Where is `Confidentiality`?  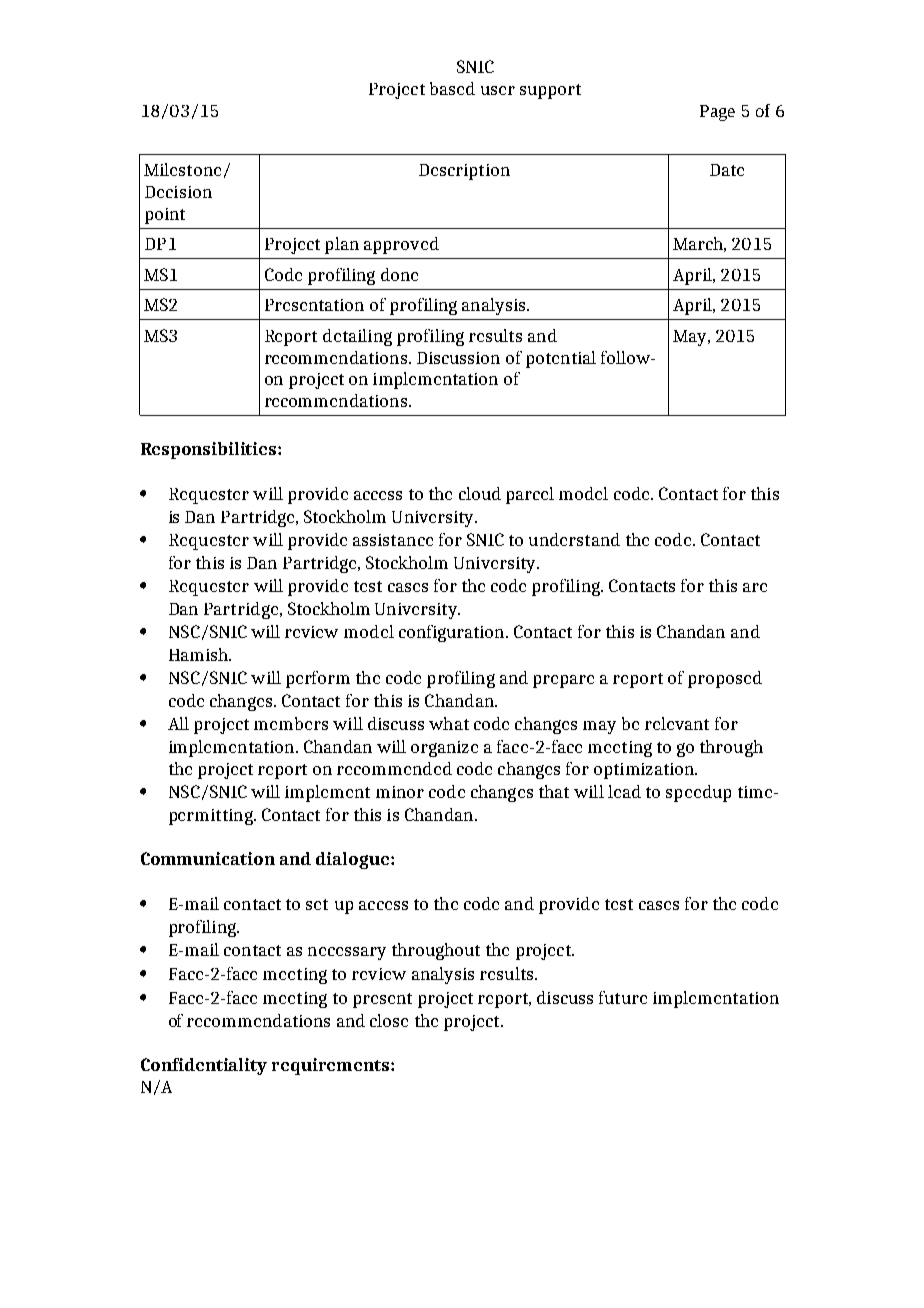
Confidentiality is located at coordinates (204, 1066).
